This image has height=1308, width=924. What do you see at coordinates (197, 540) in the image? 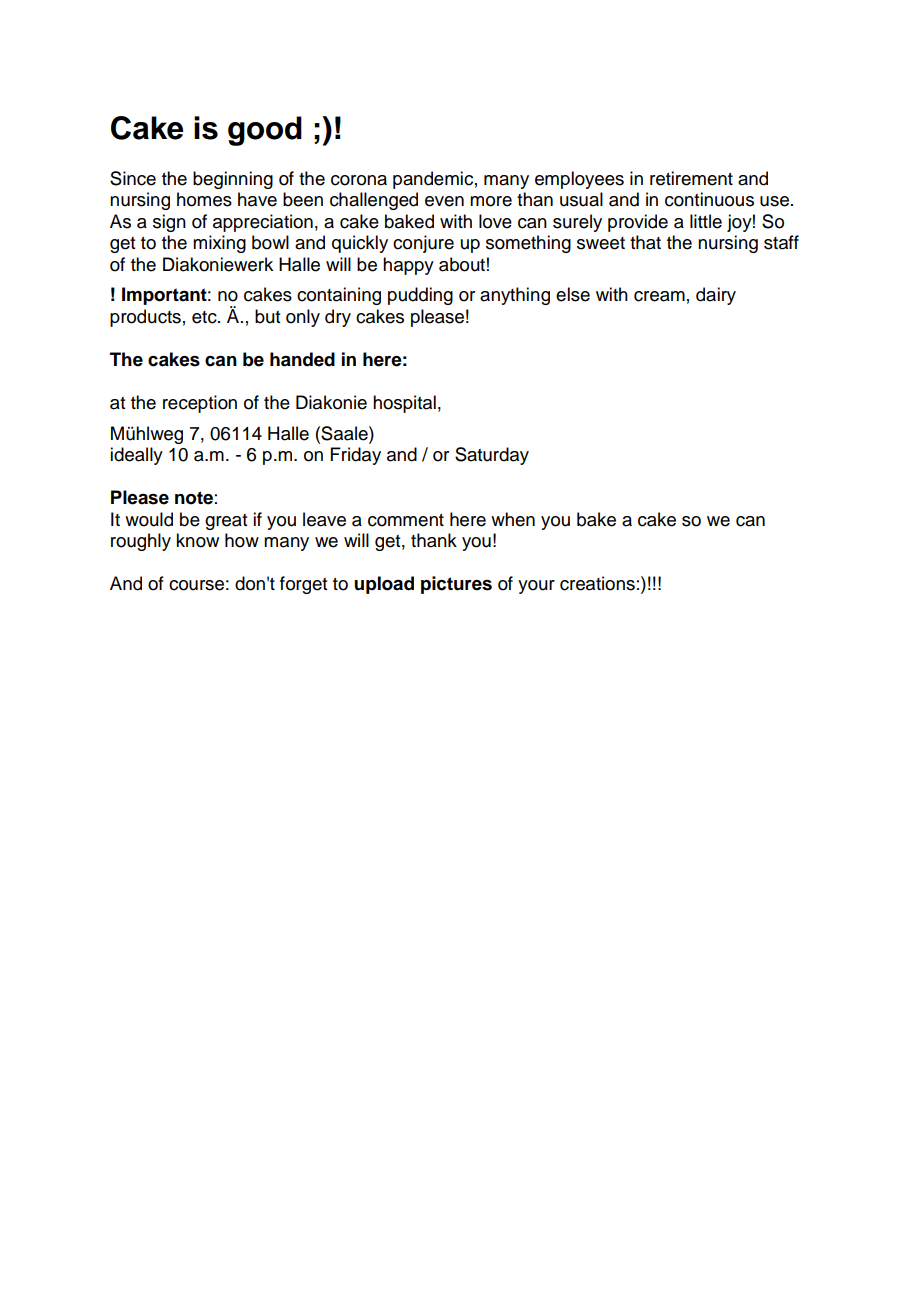
I see `know` at bounding box center [197, 540].
